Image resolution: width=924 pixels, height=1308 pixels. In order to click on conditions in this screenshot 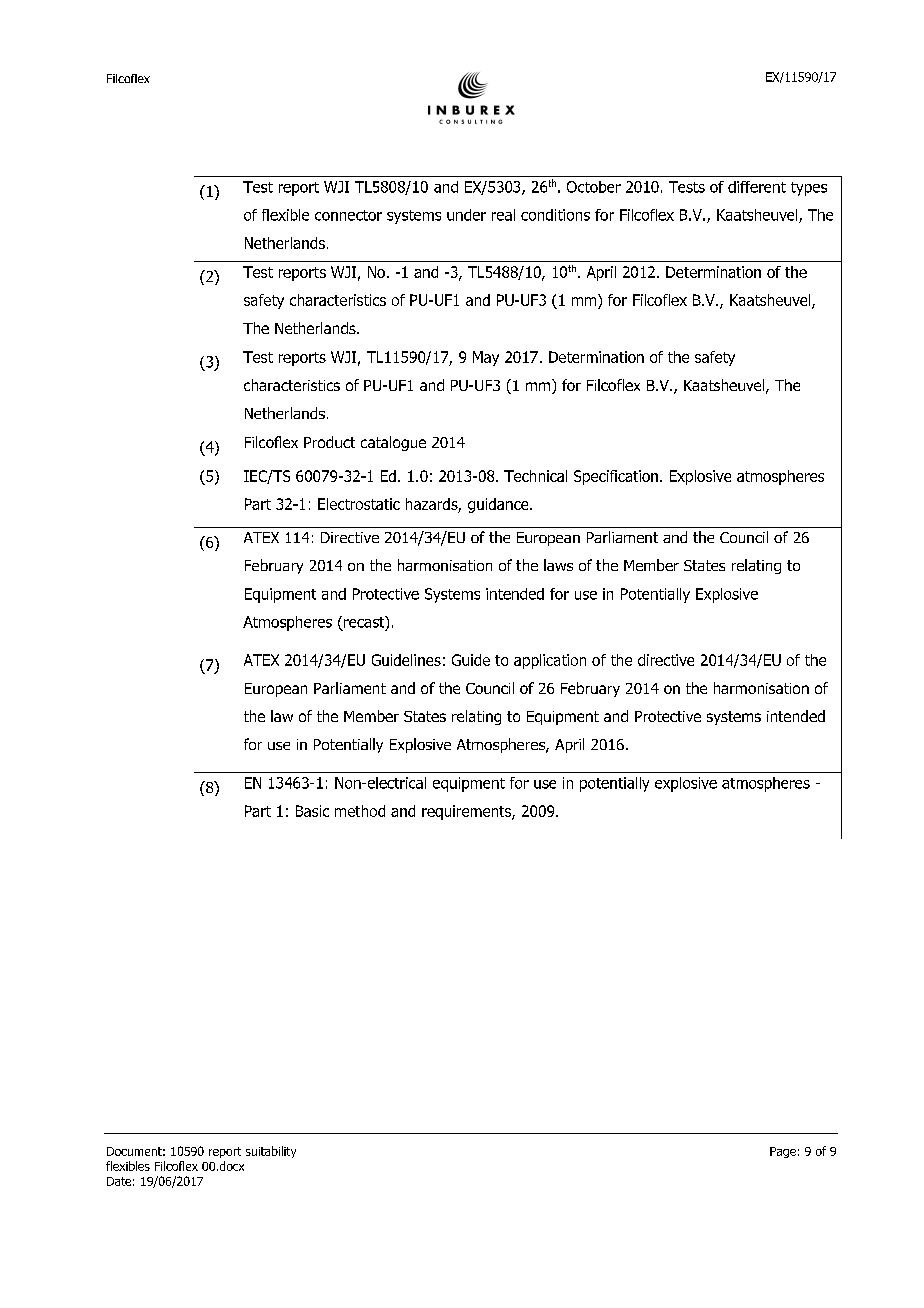, I will do `click(555, 215)`.
